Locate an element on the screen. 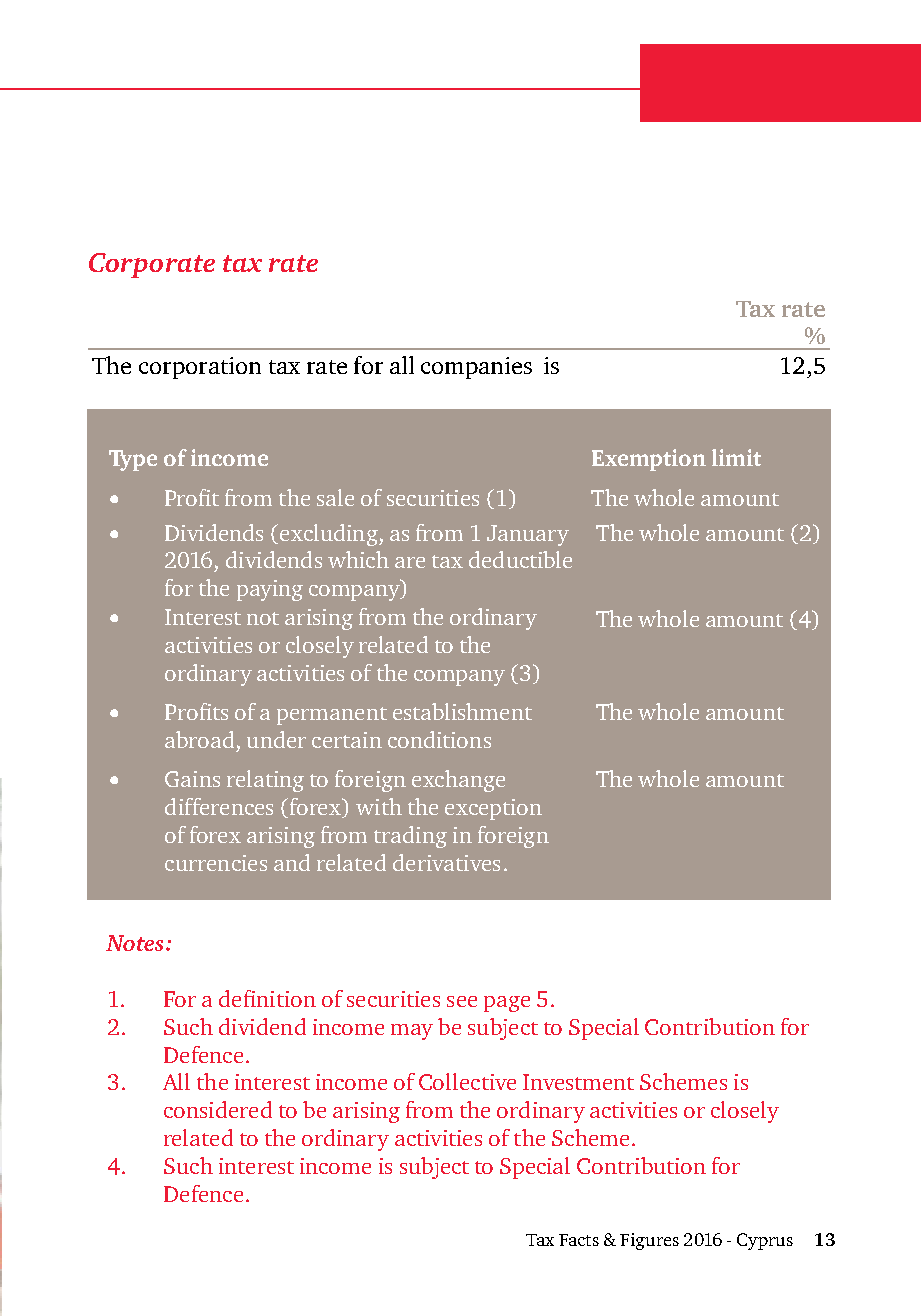  corporation is located at coordinates (200, 368).
